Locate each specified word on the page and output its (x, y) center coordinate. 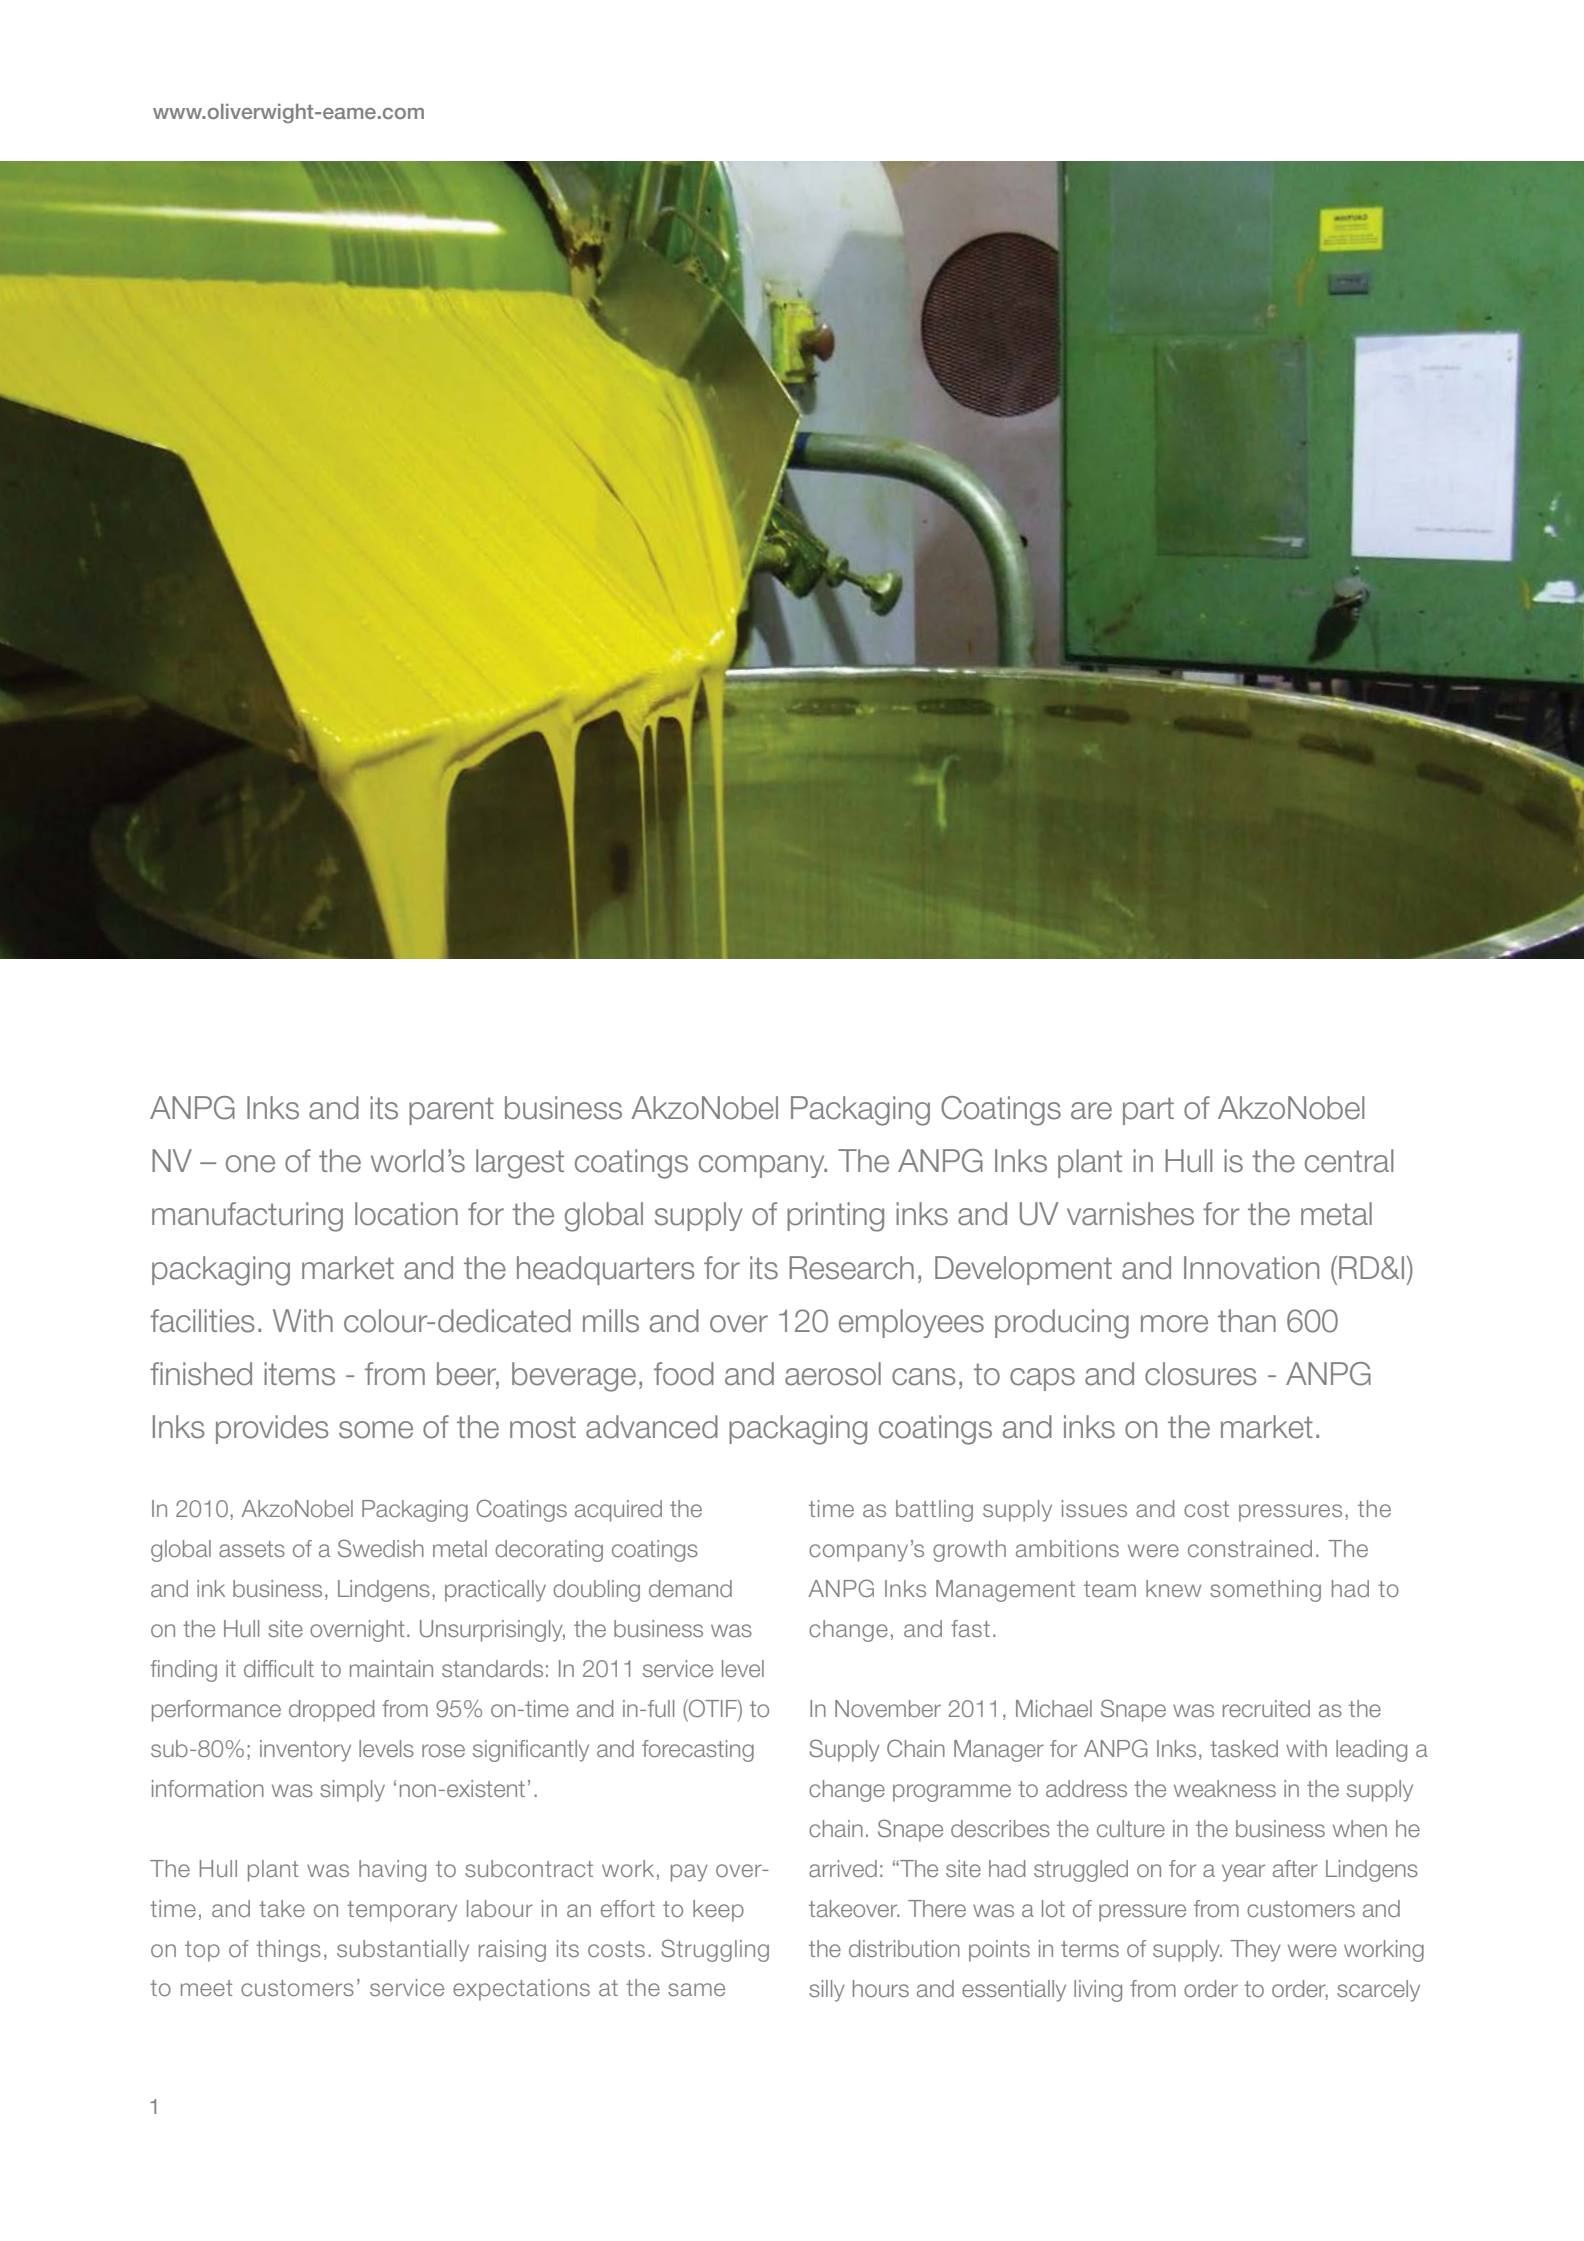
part (1148, 1111)
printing (835, 1217)
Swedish (381, 1548)
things (288, 1951)
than (1247, 1321)
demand (690, 1588)
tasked (1244, 1748)
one (250, 1164)
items (299, 1374)
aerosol (833, 1374)
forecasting (698, 1751)
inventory (305, 1751)
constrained (1250, 1548)
